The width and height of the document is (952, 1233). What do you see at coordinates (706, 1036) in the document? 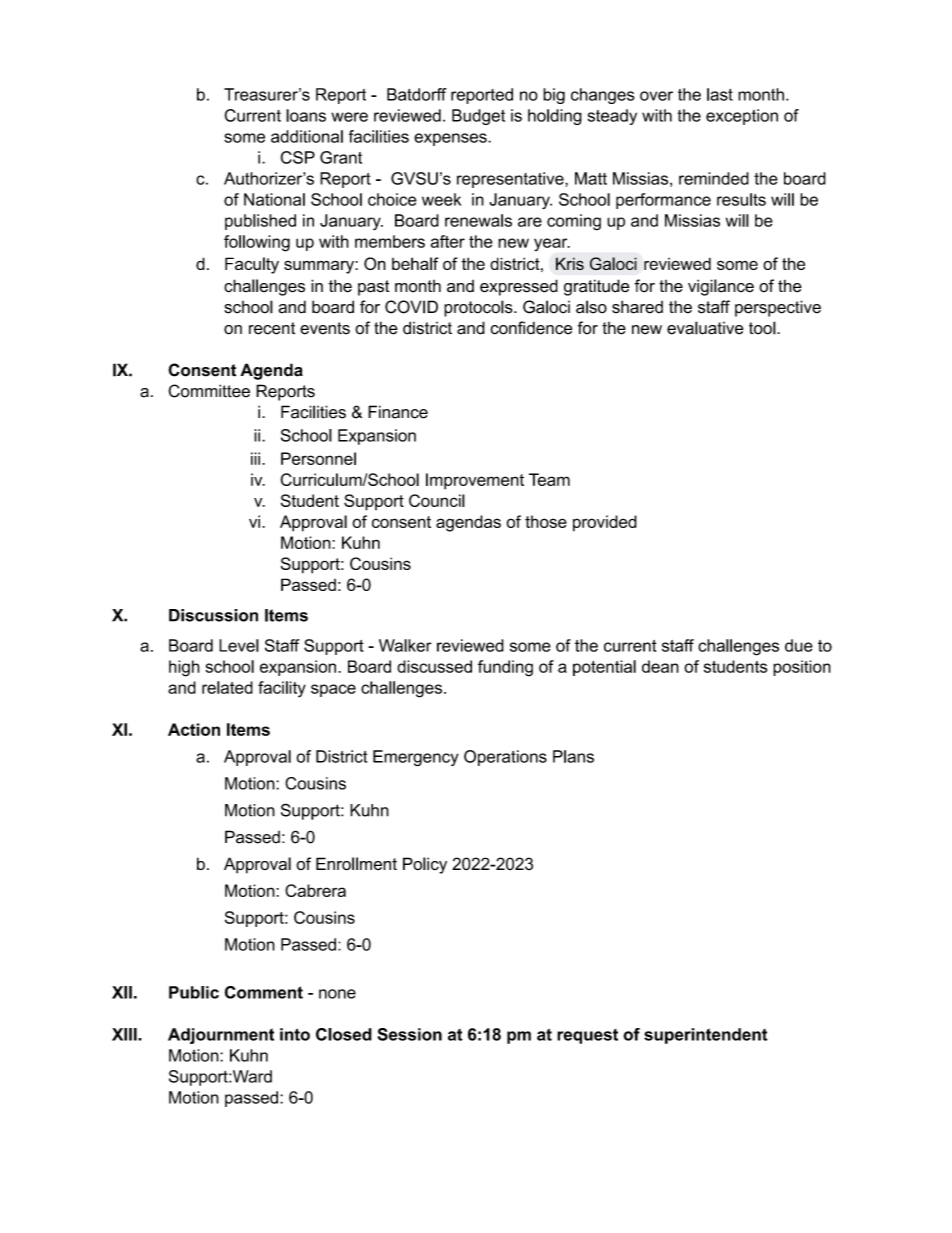
I see `superintendent` at bounding box center [706, 1036].
